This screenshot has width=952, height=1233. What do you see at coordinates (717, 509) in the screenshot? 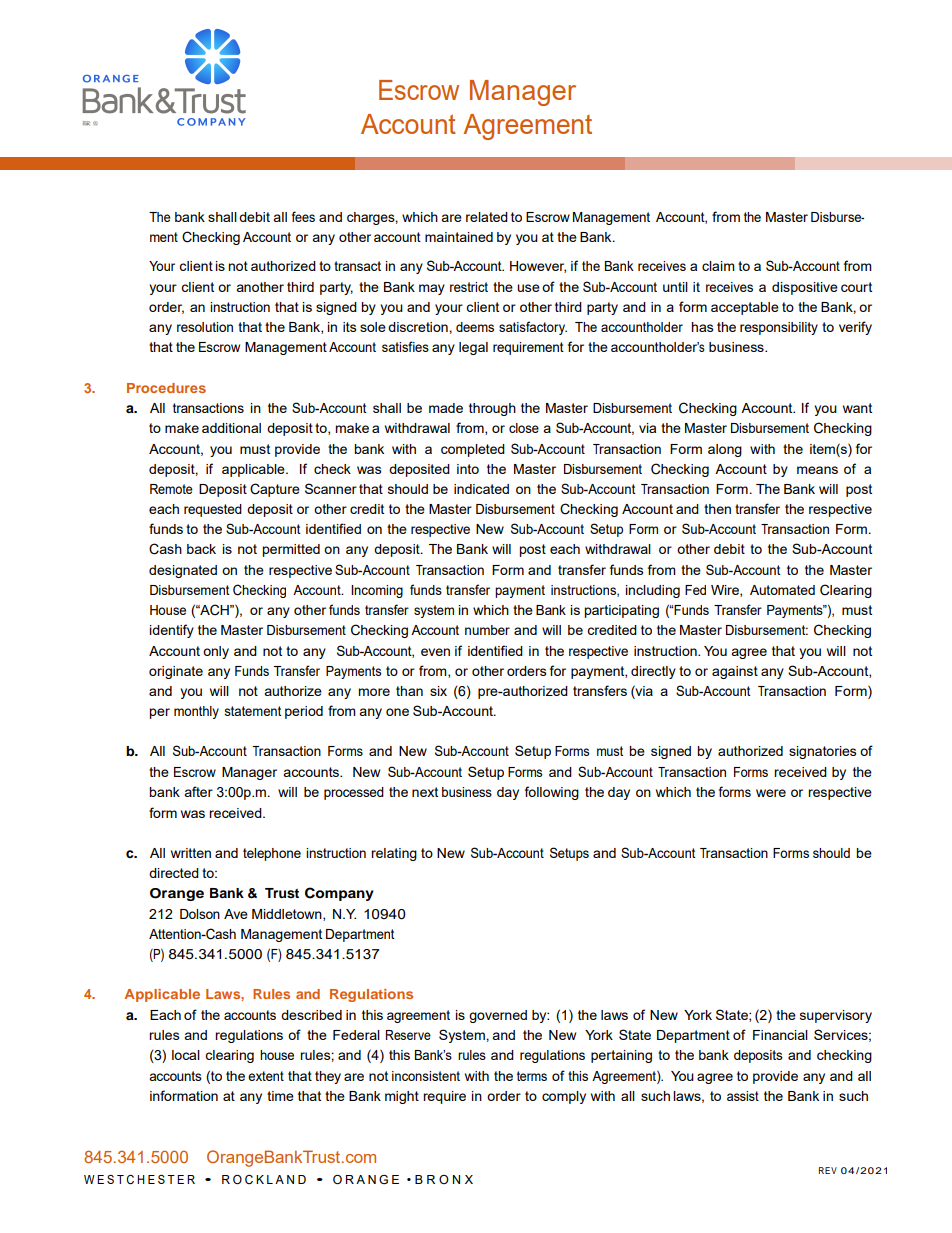
I see `then` at bounding box center [717, 509].
